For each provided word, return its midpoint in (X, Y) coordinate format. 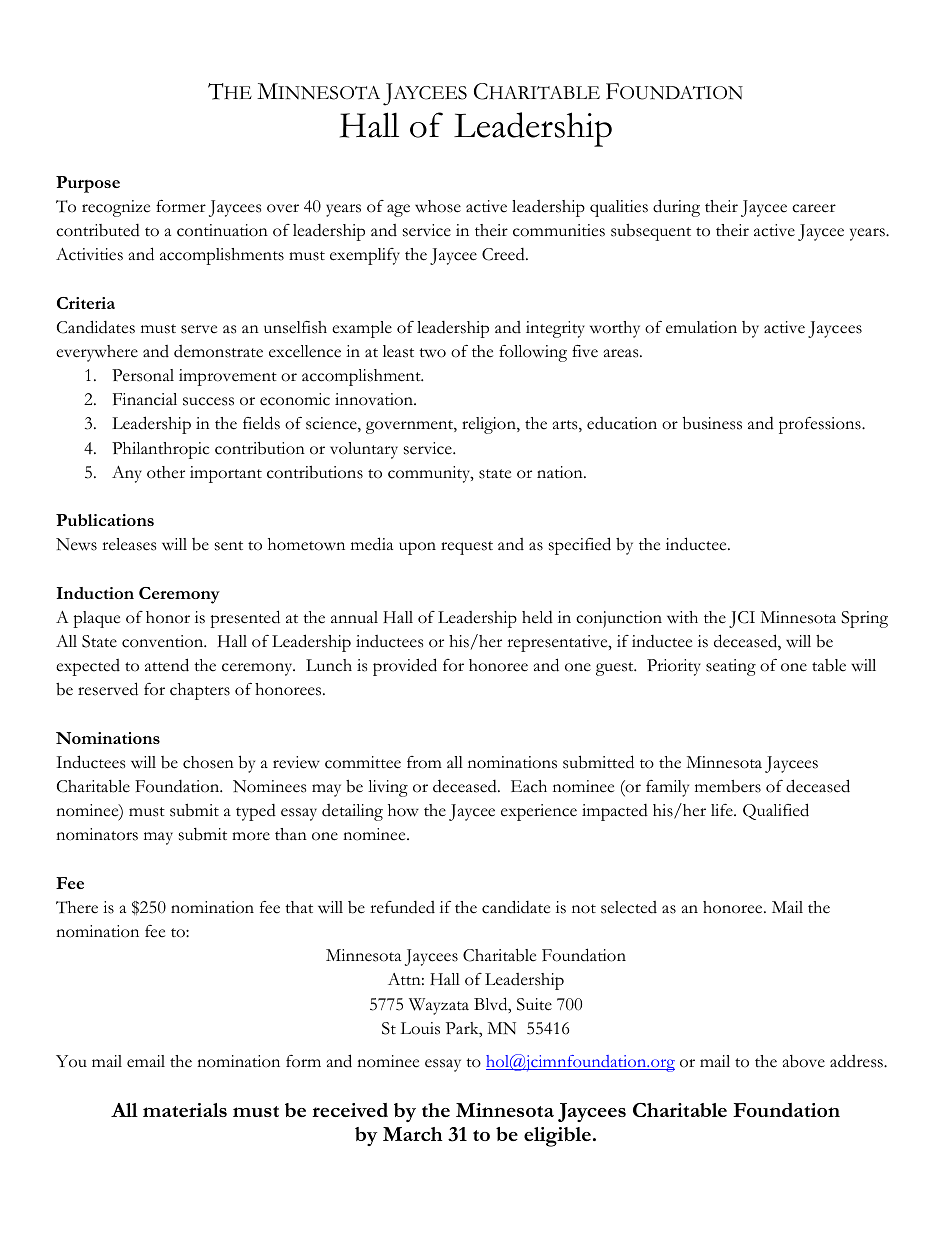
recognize (116, 208)
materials (185, 1110)
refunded (402, 907)
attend (167, 665)
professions (821, 425)
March (413, 1134)
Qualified (776, 811)
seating (731, 667)
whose (438, 206)
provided (405, 667)
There (77, 907)
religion (490, 425)
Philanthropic (160, 450)
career (814, 208)
